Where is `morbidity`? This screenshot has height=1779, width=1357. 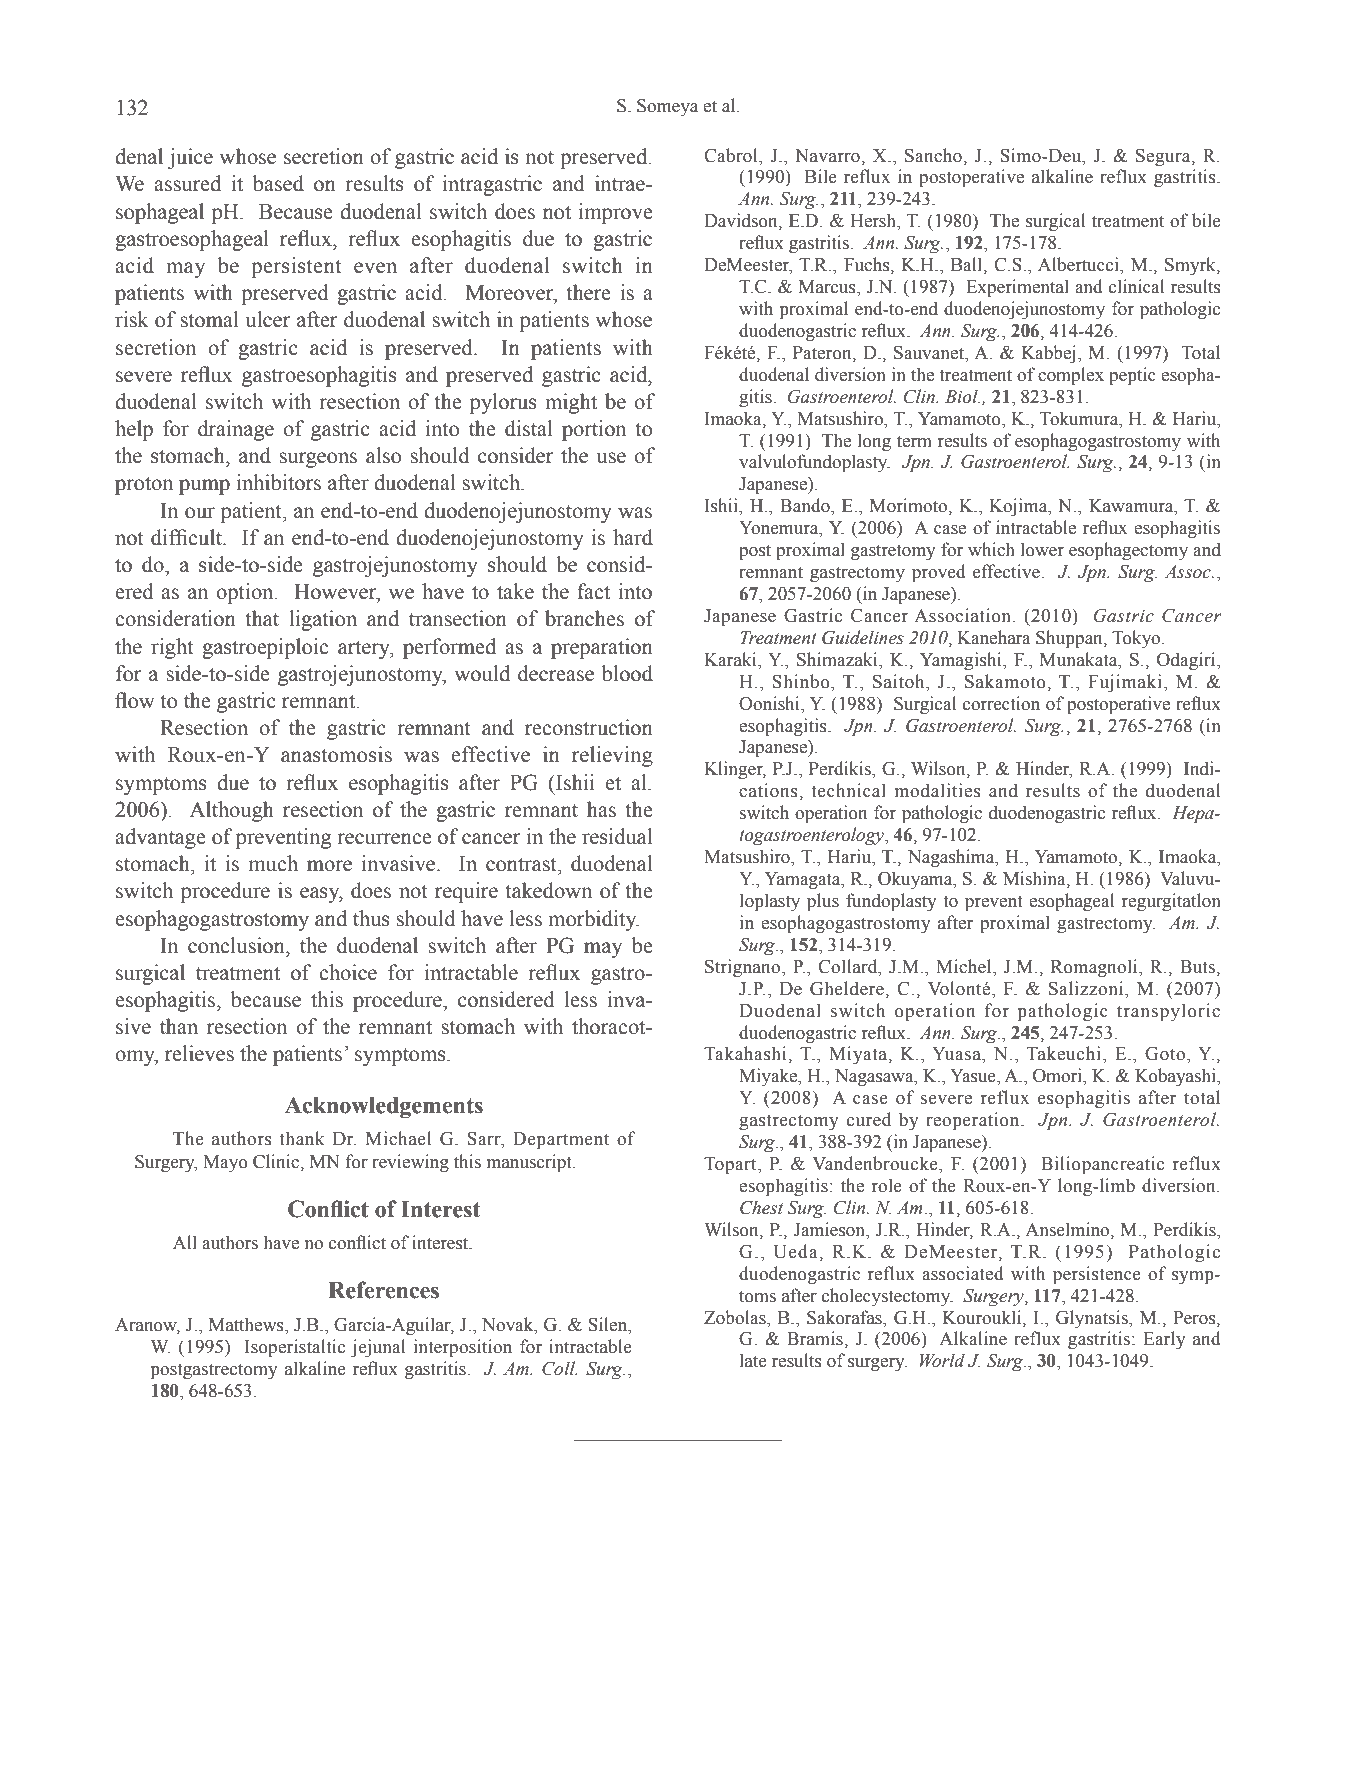
morbidity is located at coordinates (593, 920).
